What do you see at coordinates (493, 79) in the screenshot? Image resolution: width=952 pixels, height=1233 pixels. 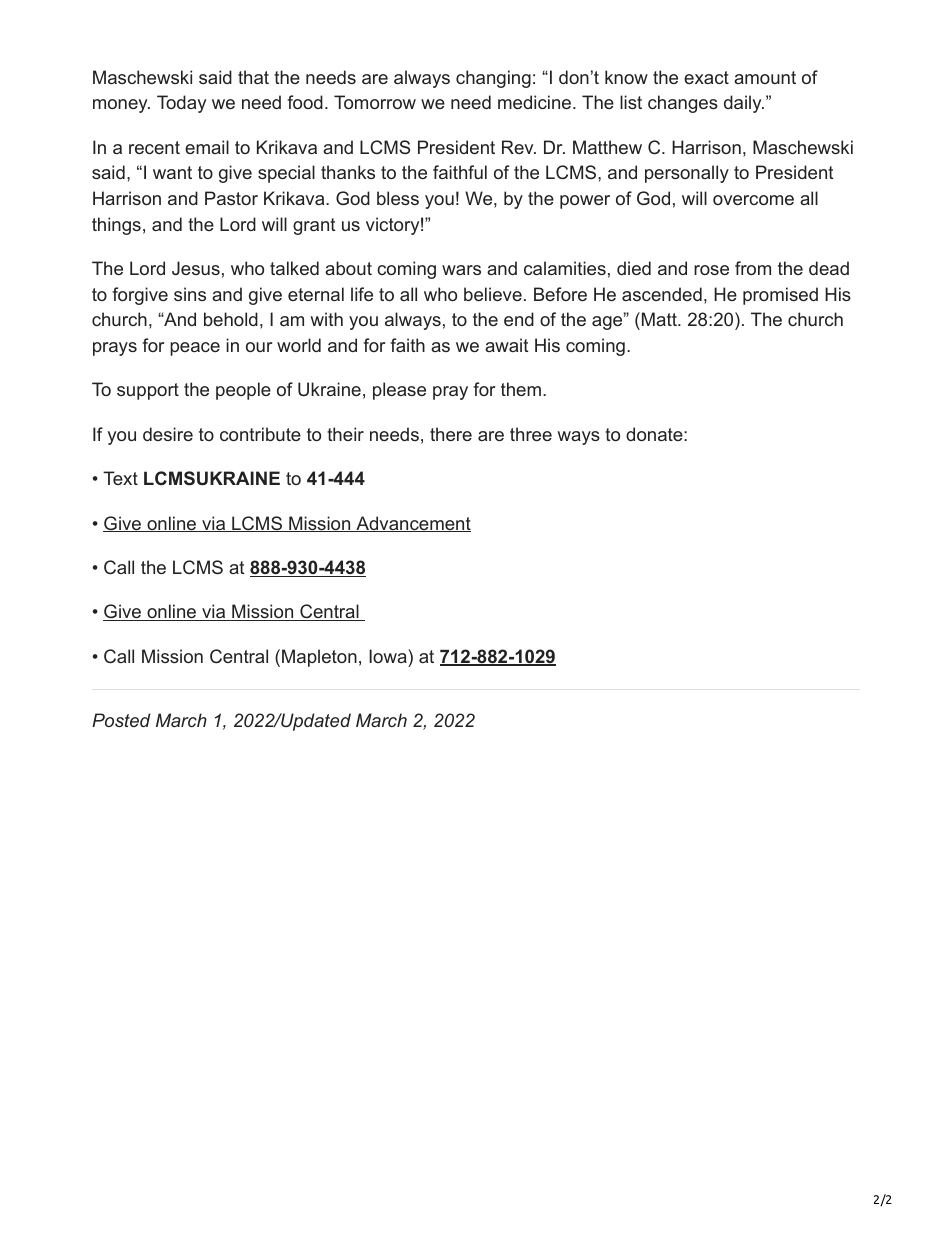 I see `changing` at bounding box center [493, 79].
